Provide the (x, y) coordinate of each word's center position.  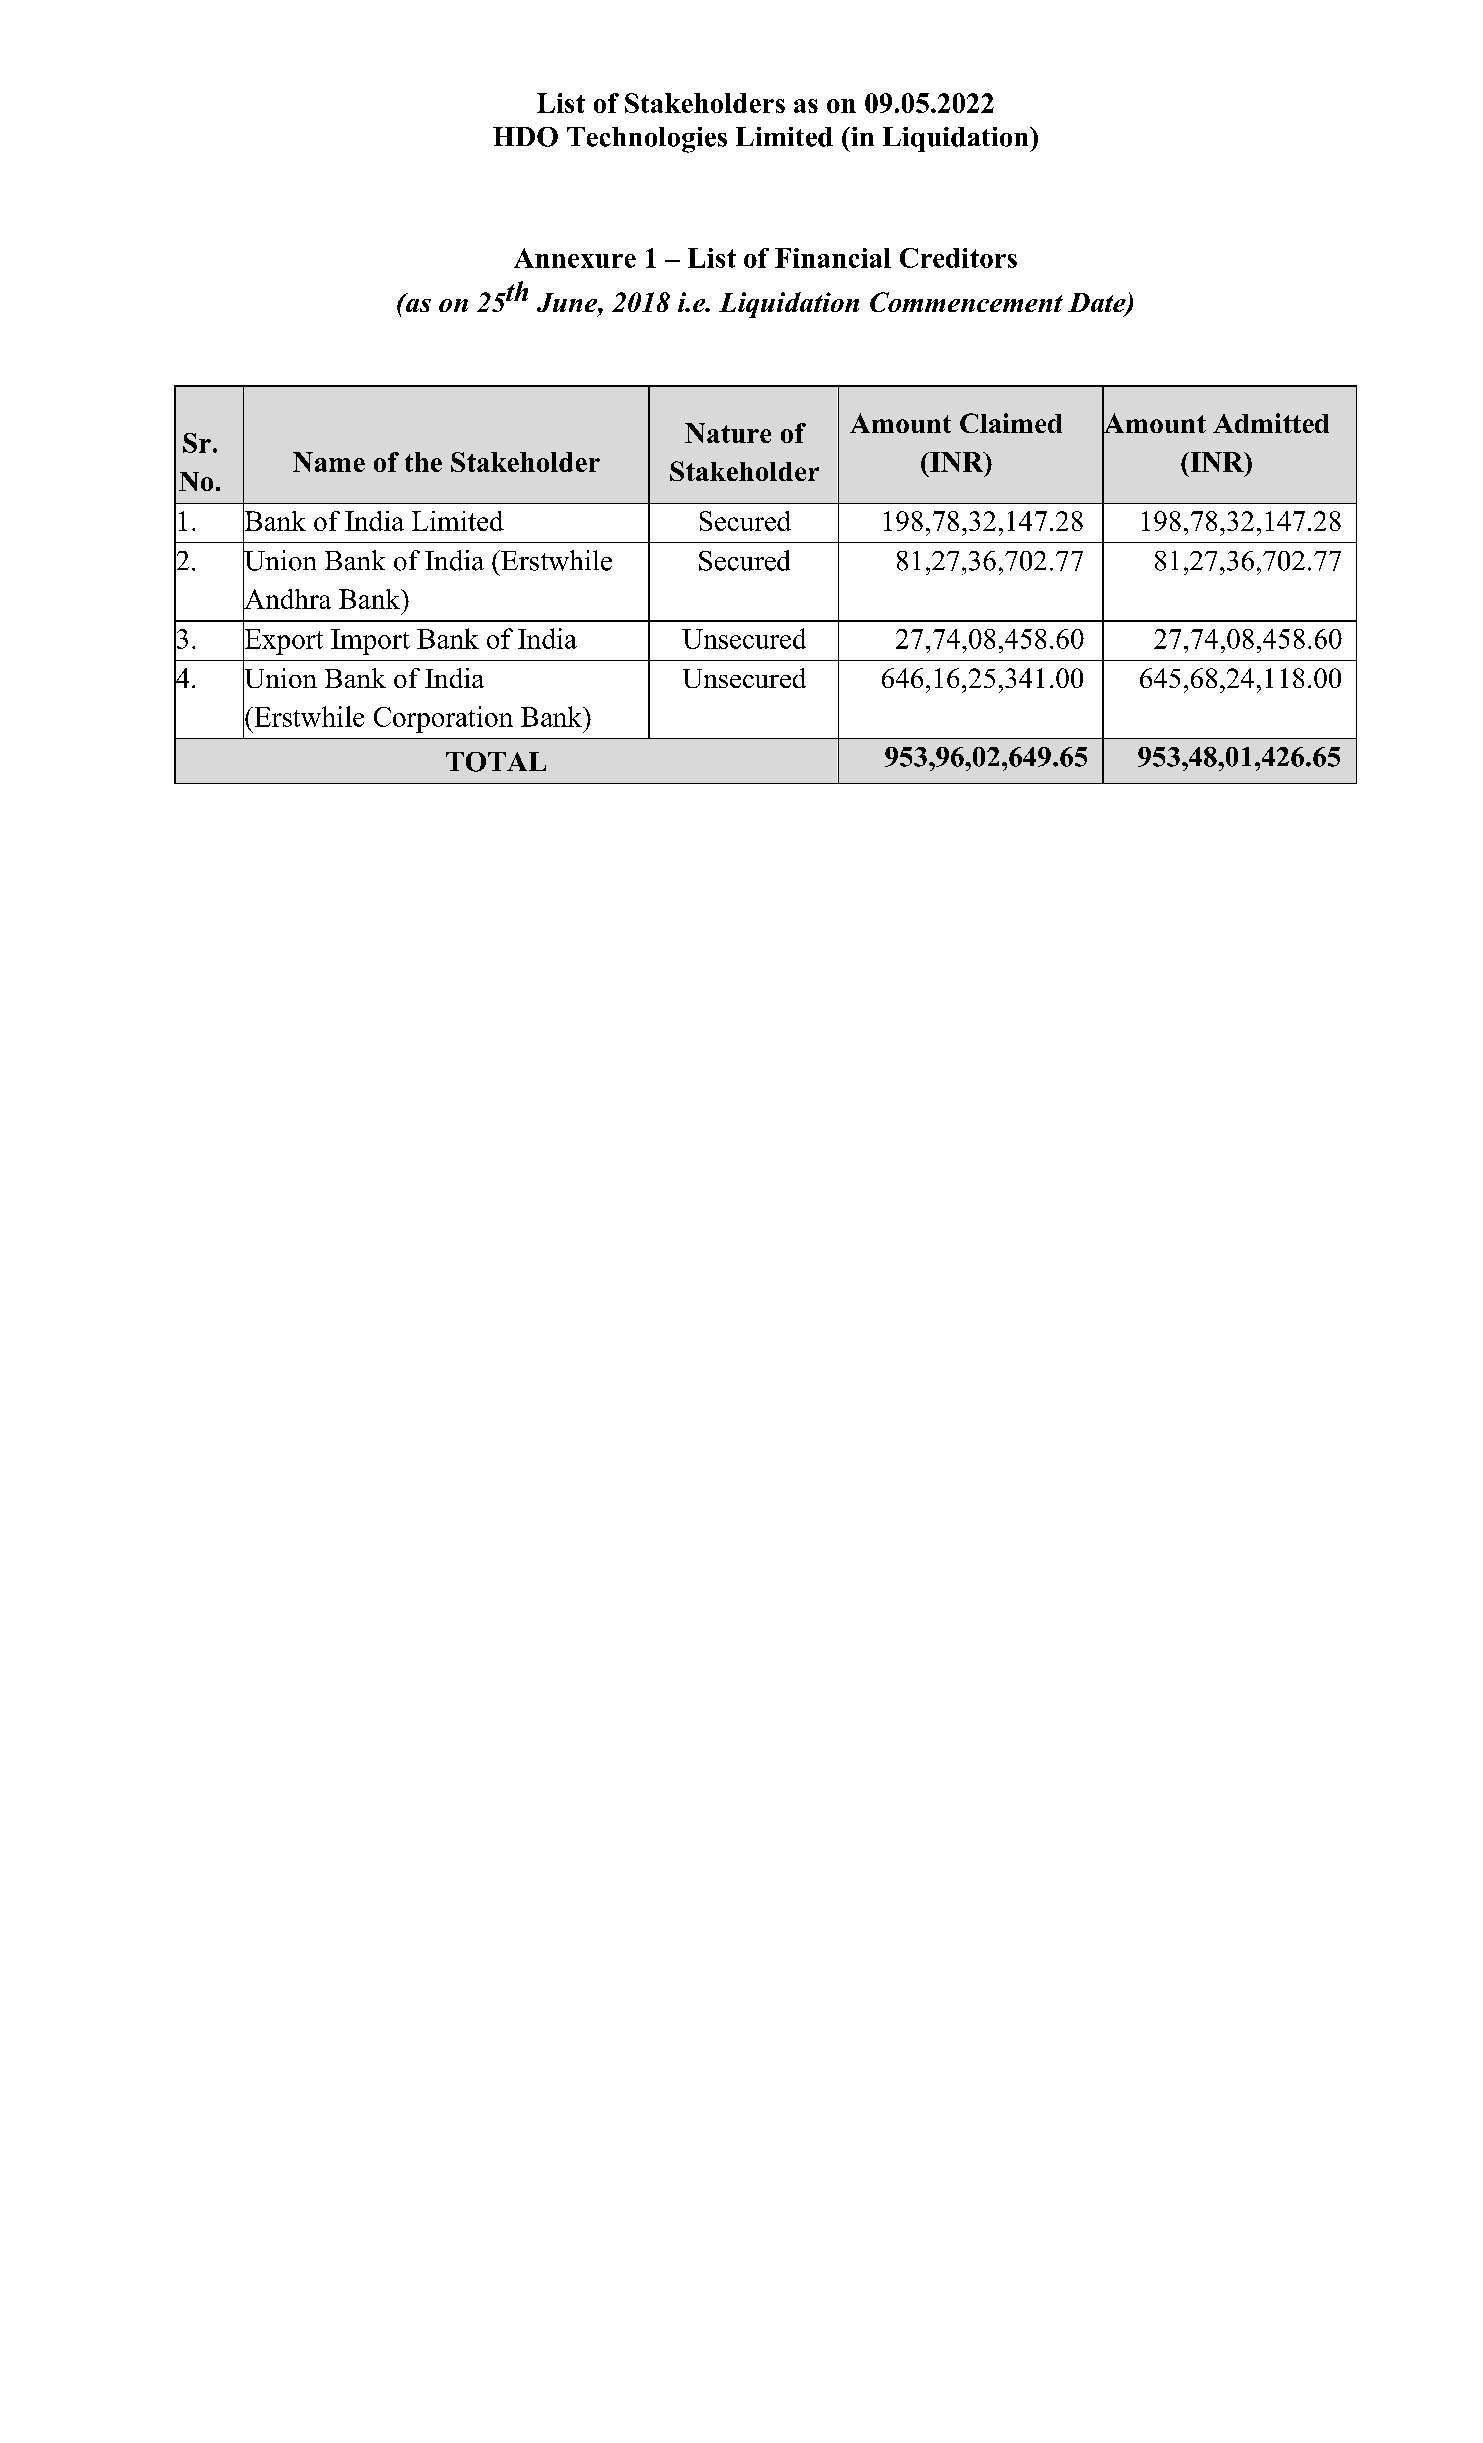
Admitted (1271, 423)
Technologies (647, 140)
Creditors (958, 258)
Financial (833, 258)
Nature (728, 433)
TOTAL (496, 762)
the (423, 462)
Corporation (443, 719)
